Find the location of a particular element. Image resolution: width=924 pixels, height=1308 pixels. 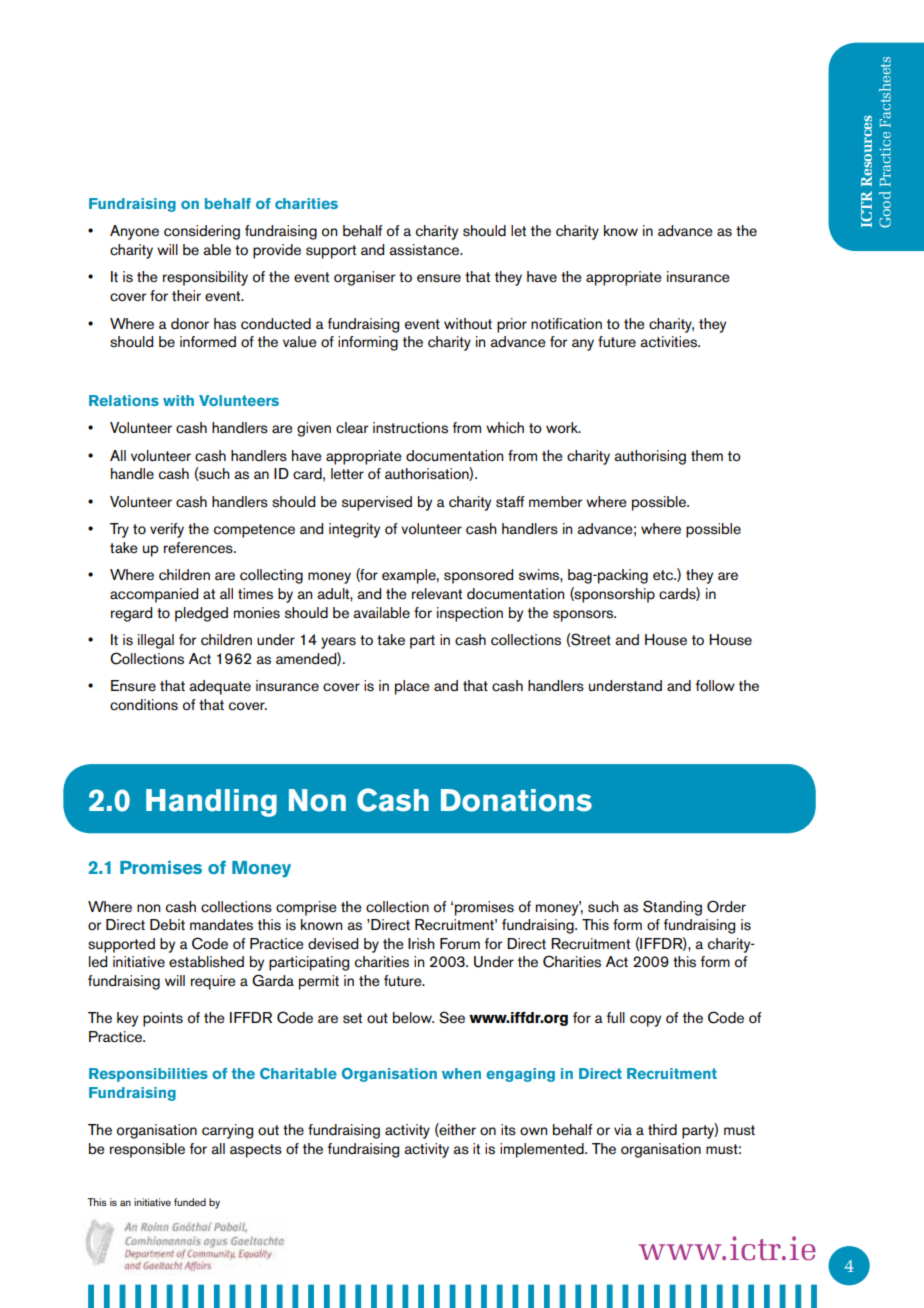

Irish is located at coordinates (421, 944).
